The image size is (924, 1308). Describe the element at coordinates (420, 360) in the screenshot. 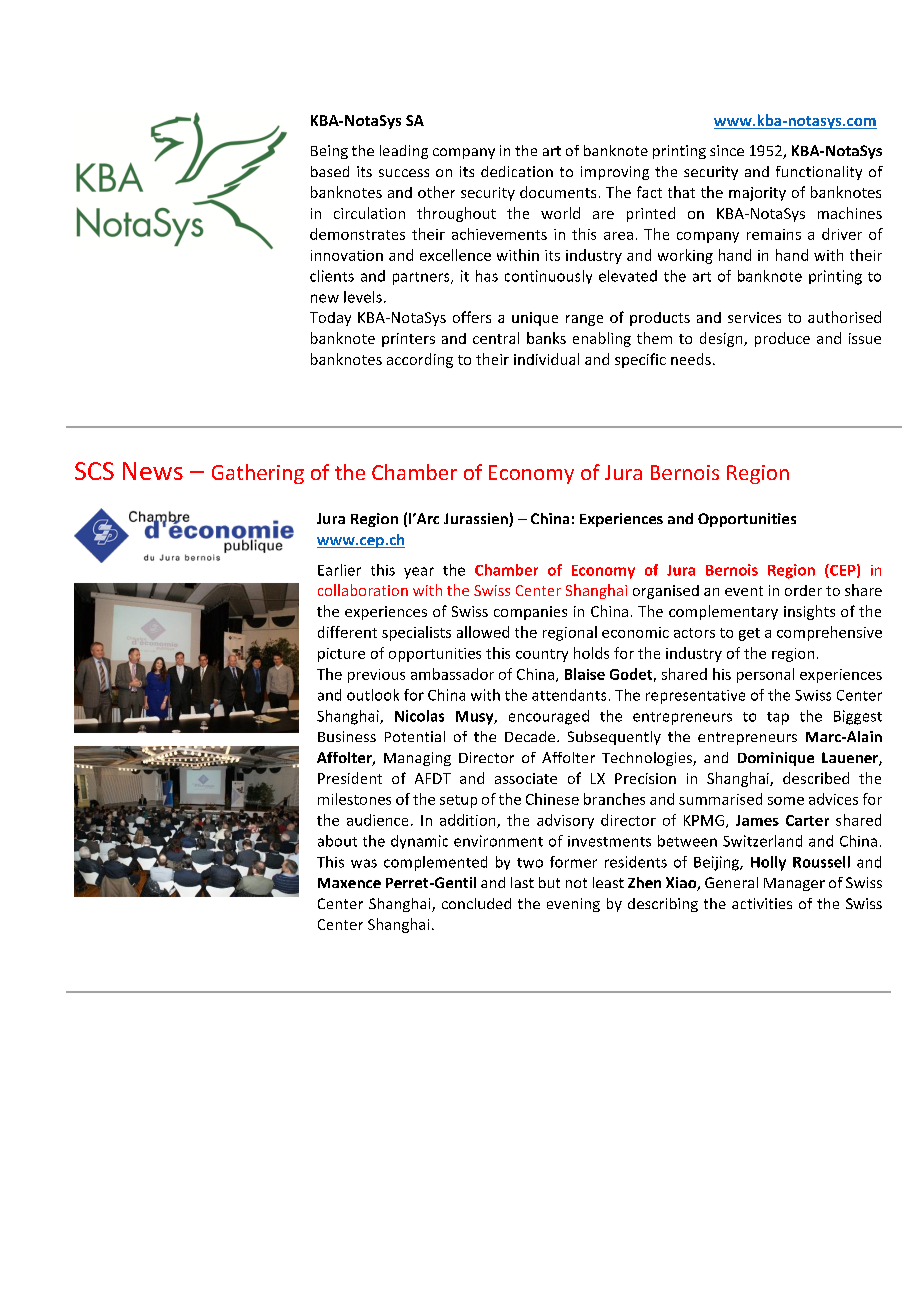

I see `according` at that location.
